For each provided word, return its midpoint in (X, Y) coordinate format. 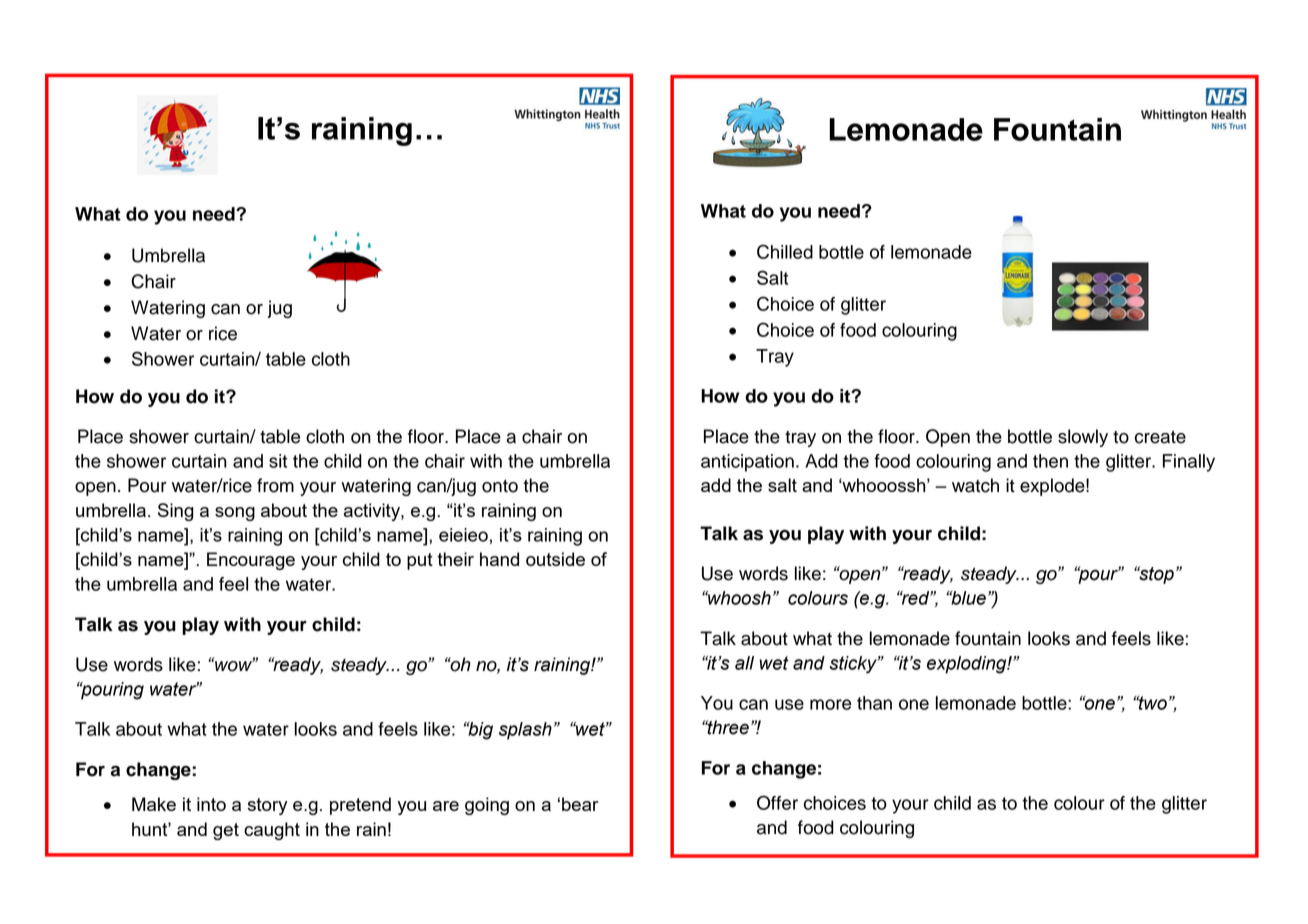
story (267, 806)
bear (580, 804)
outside (555, 559)
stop (1155, 575)
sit (278, 461)
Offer (777, 802)
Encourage (251, 561)
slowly (1083, 438)
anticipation (747, 463)
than (874, 703)
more (830, 704)
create (1160, 437)
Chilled (785, 251)
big (479, 731)
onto (500, 486)
